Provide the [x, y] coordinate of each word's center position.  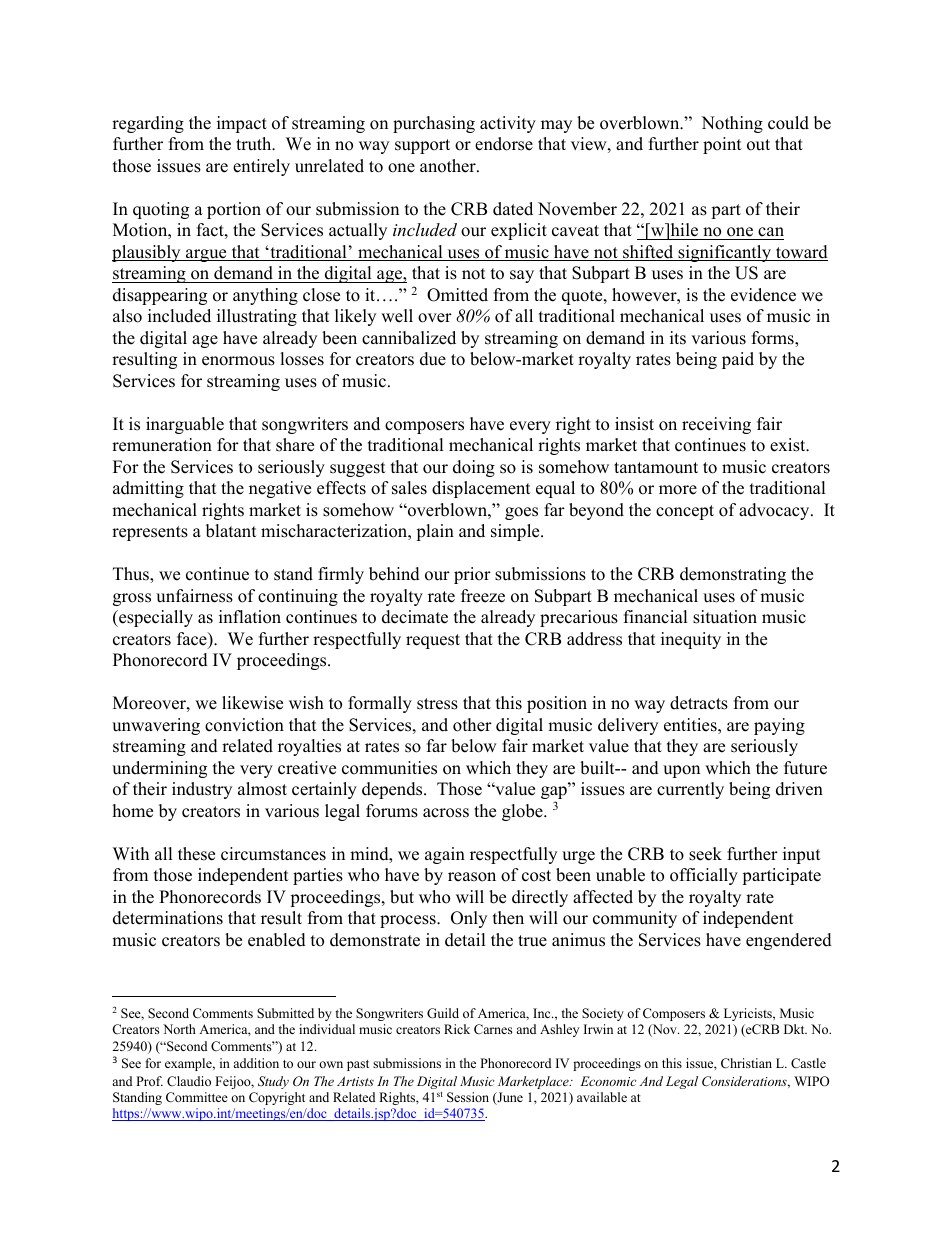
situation [725, 617]
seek [705, 854]
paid [738, 360]
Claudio [189, 1081]
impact [242, 124]
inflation [250, 617]
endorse [504, 144]
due [433, 359]
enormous [238, 361]
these [196, 854]
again [445, 855]
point [722, 145]
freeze [483, 596]
